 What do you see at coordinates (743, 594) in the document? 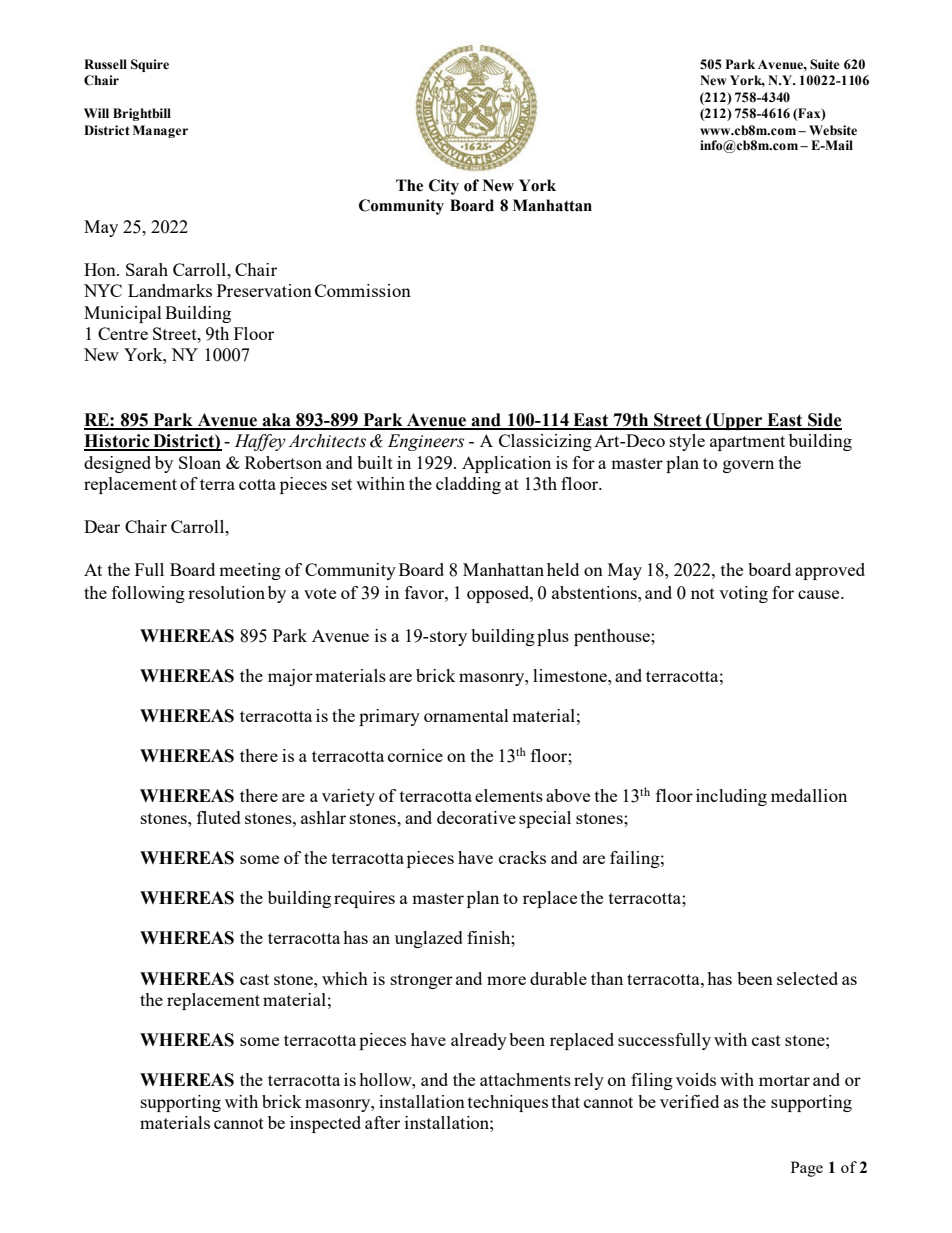
I see `voting` at bounding box center [743, 594].
